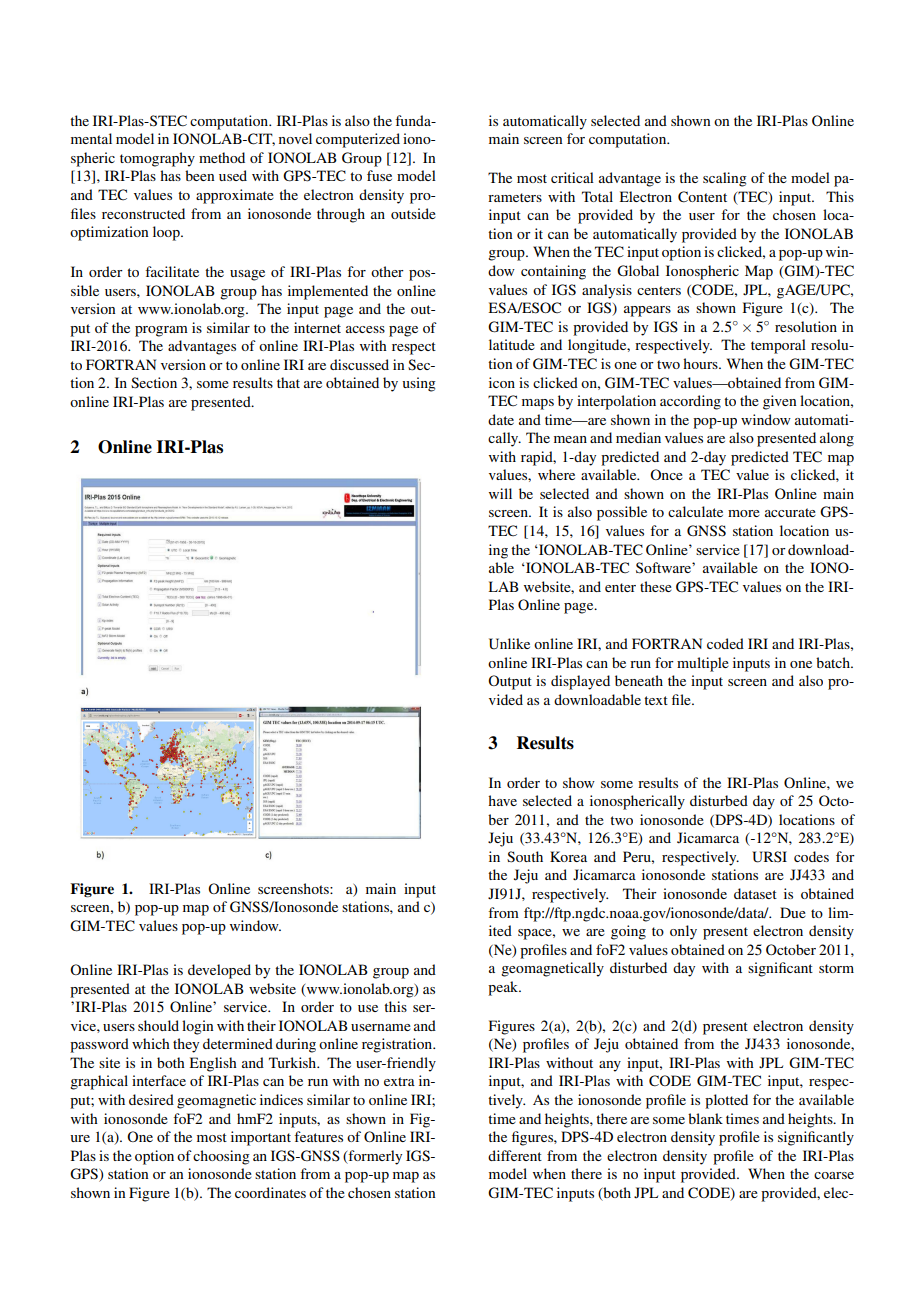 This page has width=924, height=1308. Describe the element at coordinates (413, 213) in the page. I see `outside` at that location.
